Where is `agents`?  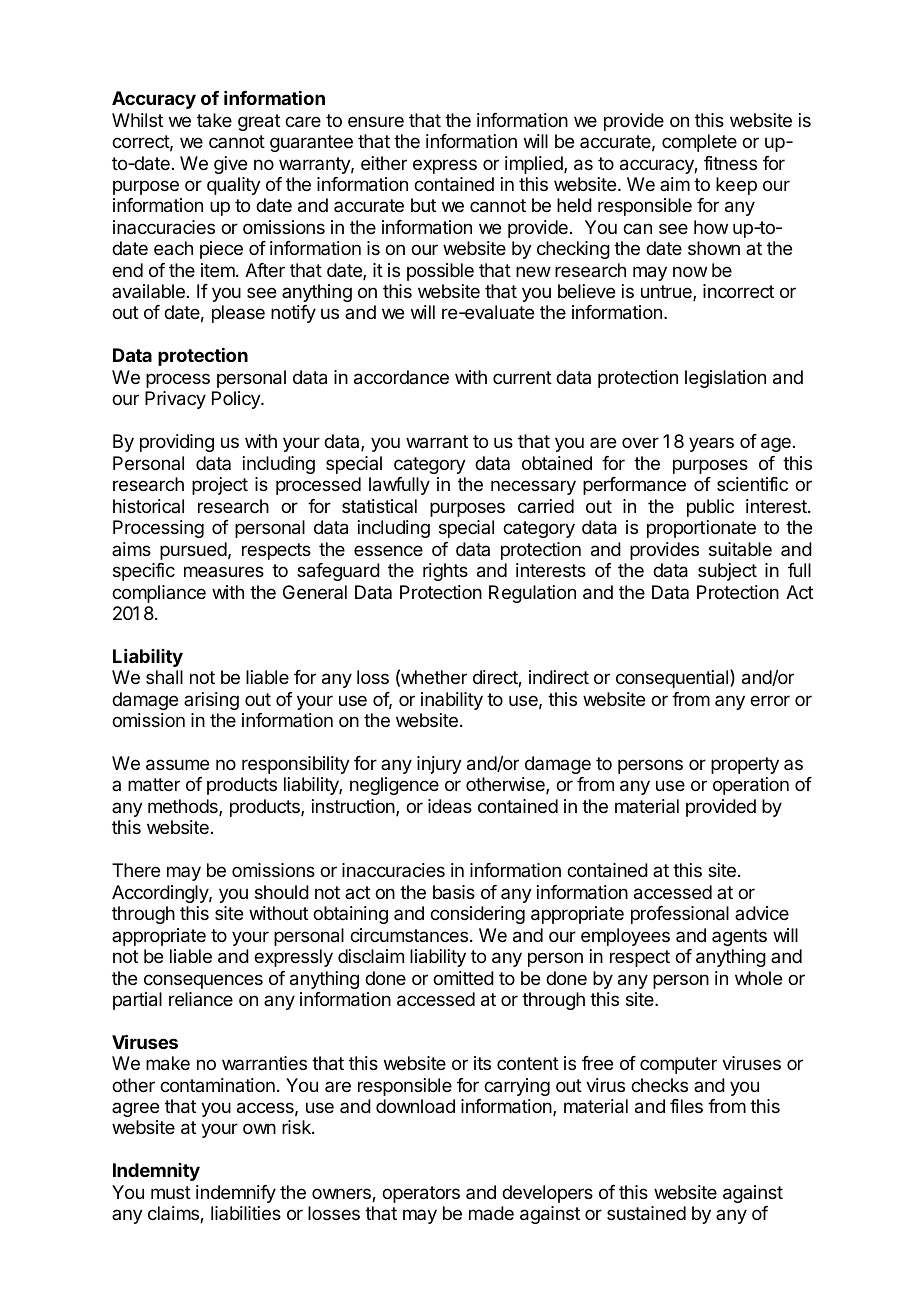
agents is located at coordinates (739, 937).
